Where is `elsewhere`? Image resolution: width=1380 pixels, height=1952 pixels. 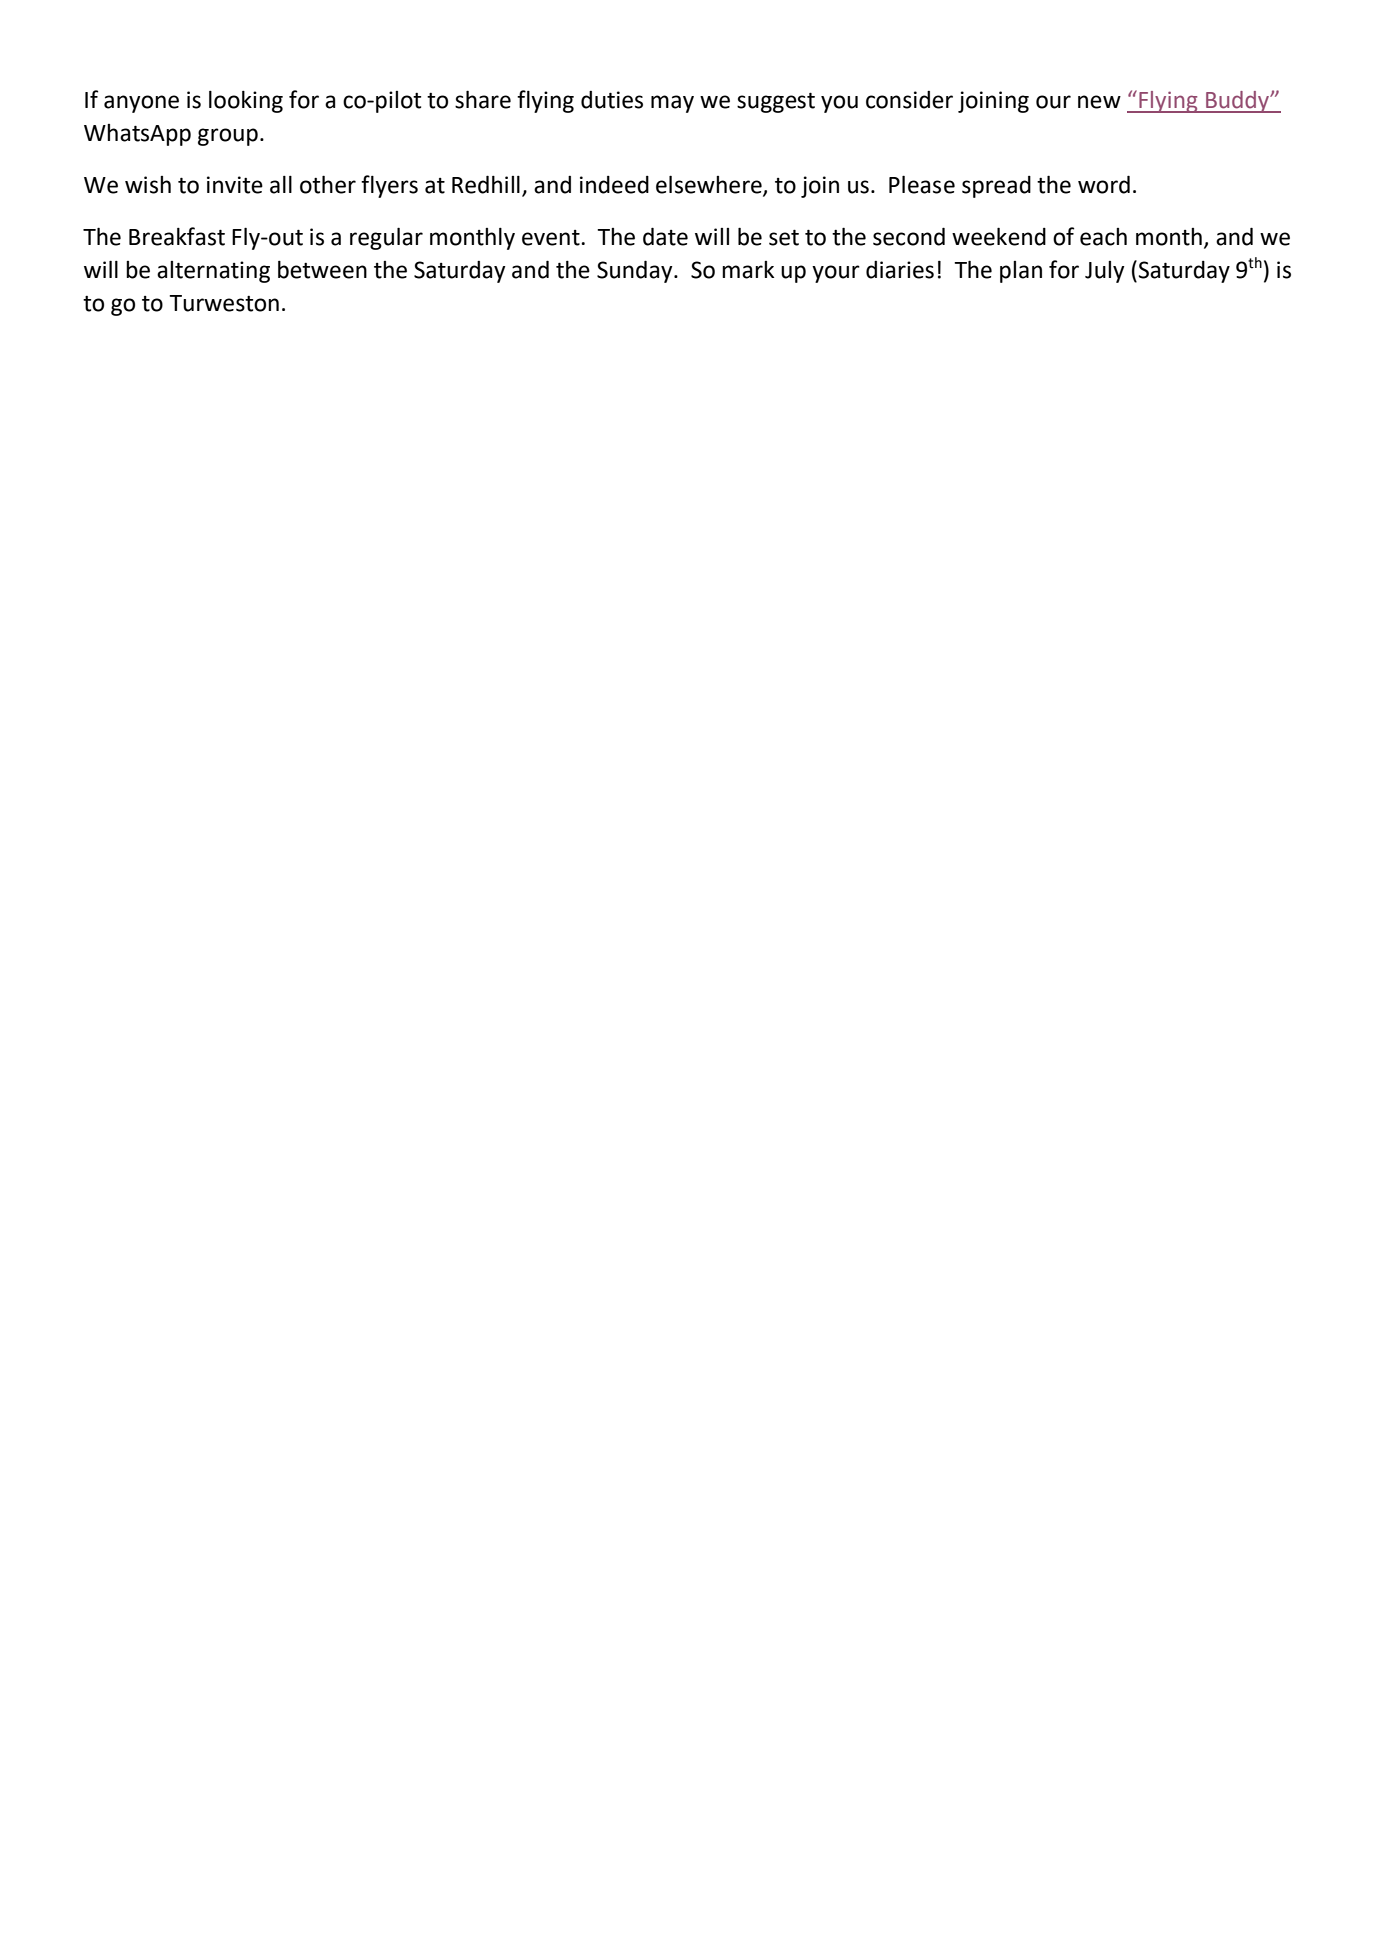
elsewhere is located at coordinates (710, 185).
